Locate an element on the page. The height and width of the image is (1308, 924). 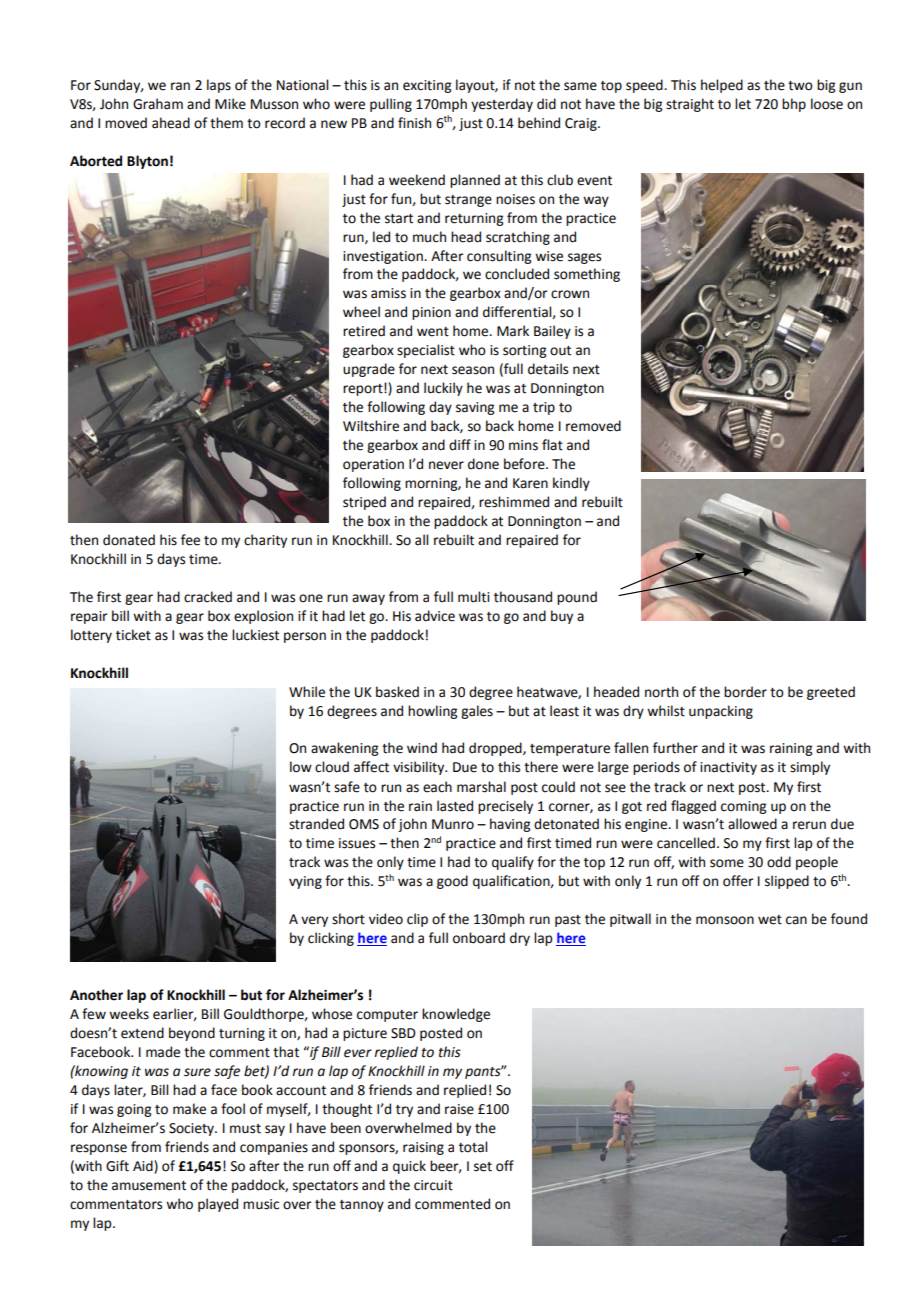
advice is located at coordinates (435, 616).
